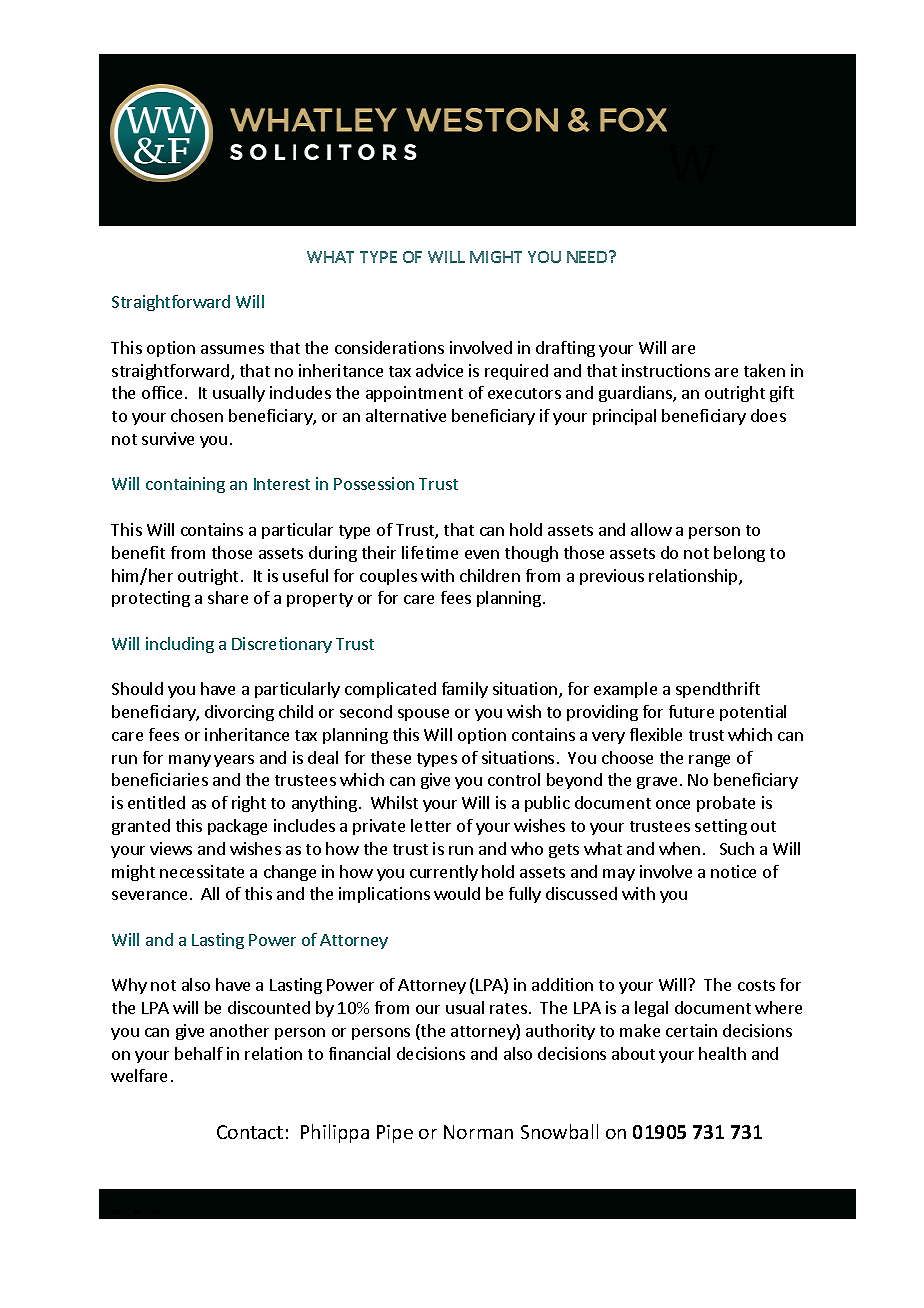  Describe the element at coordinates (739, 554) in the screenshot. I see `belong` at that location.
